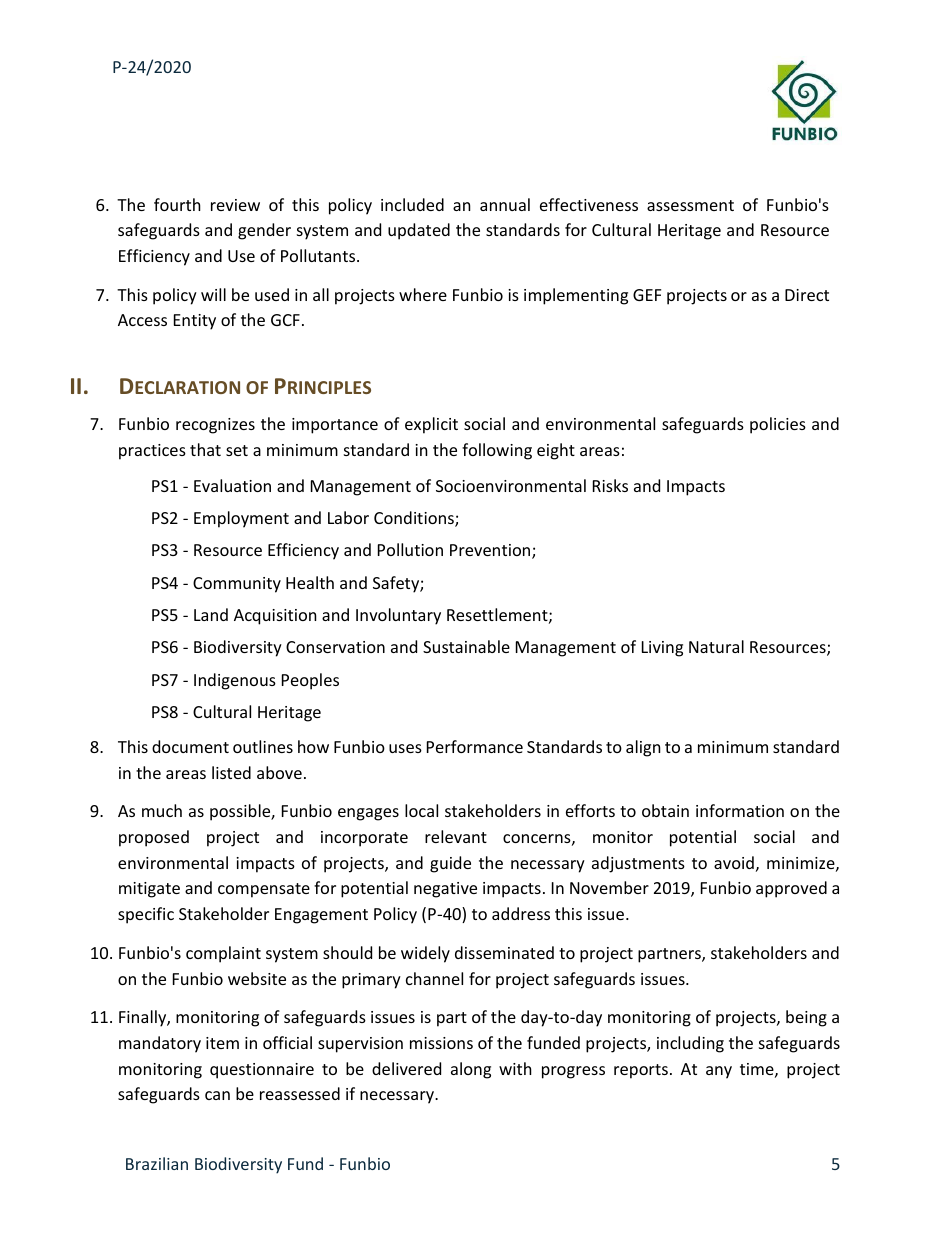  Describe the element at coordinates (217, 1095) in the document. I see `can` at that location.
